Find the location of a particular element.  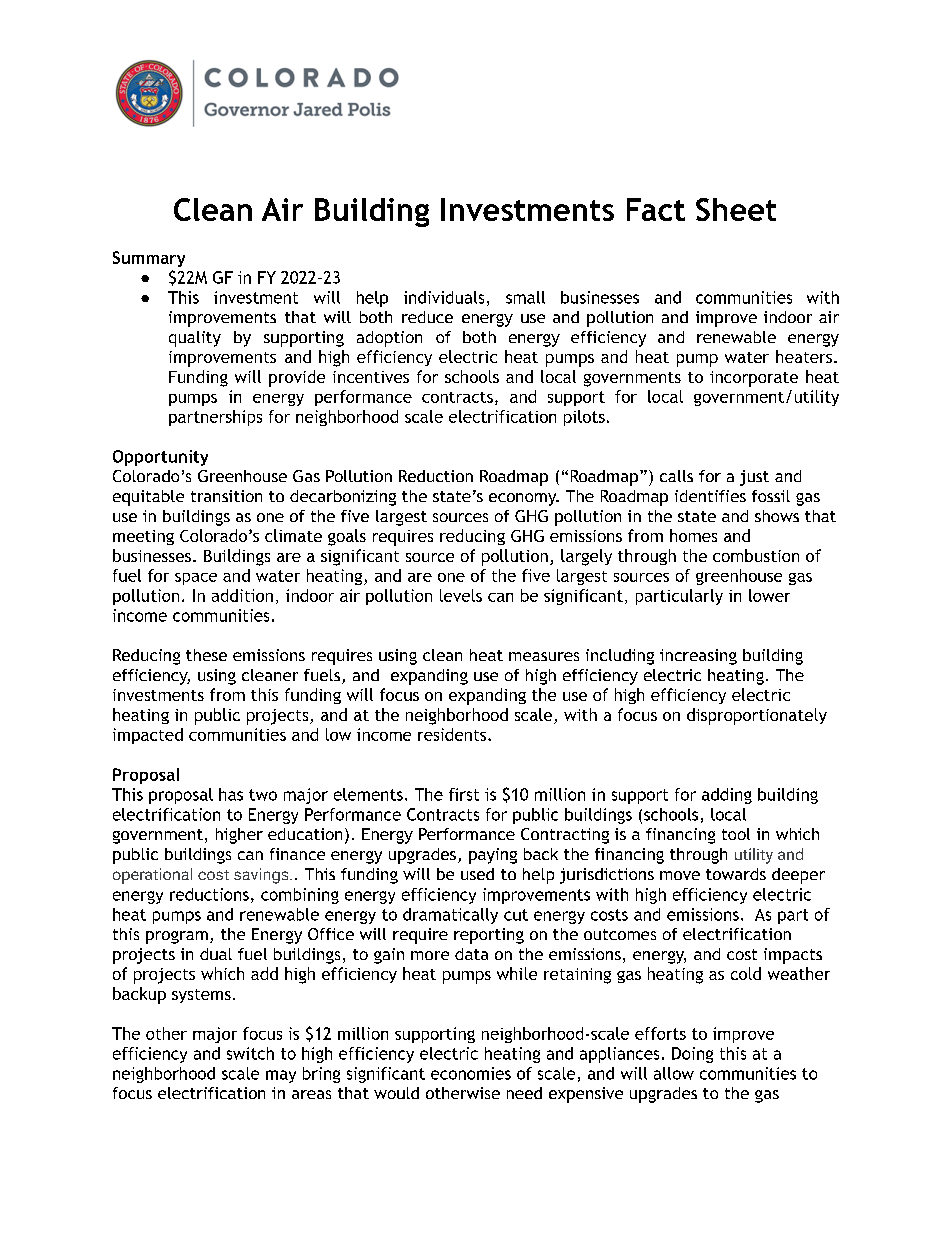

measures is located at coordinates (544, 656).
